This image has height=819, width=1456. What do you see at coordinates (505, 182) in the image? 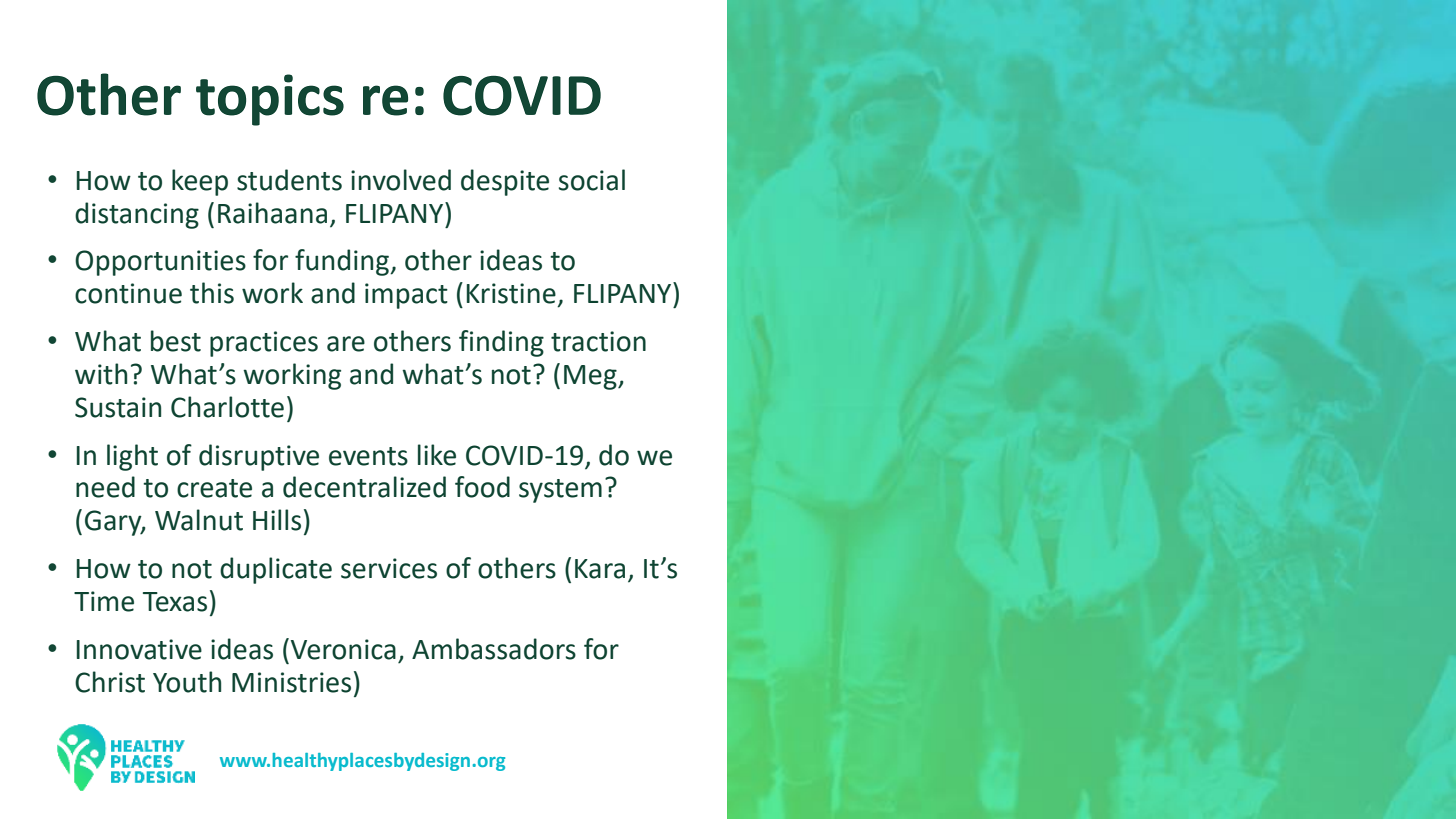
I see `despite` at bounding box center [505, 182].
